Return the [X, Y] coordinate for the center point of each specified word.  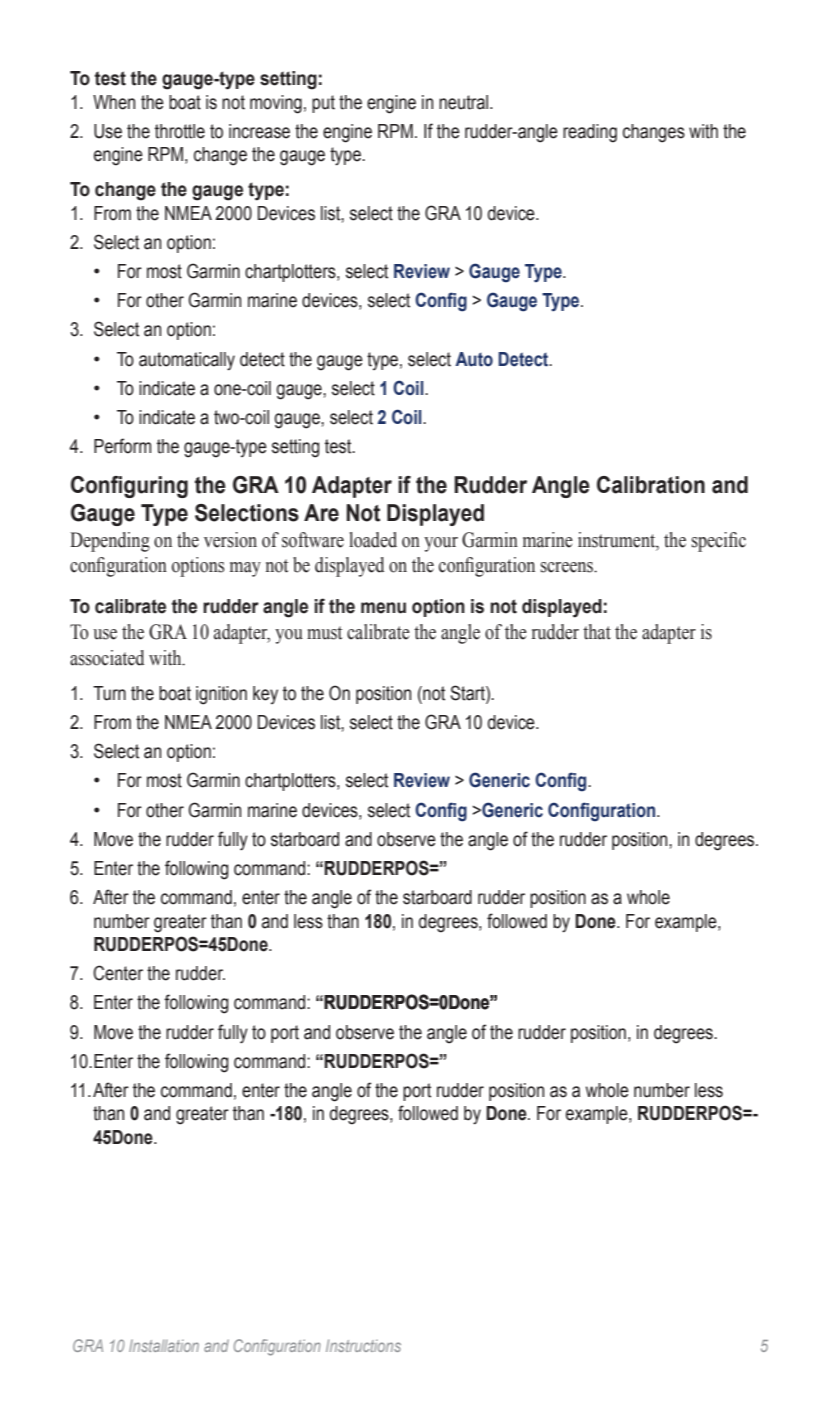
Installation [164, 1345]
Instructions [363, 1345]
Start [468, 693]
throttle [180, 131]
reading [590, 133]
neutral [465, 102]
